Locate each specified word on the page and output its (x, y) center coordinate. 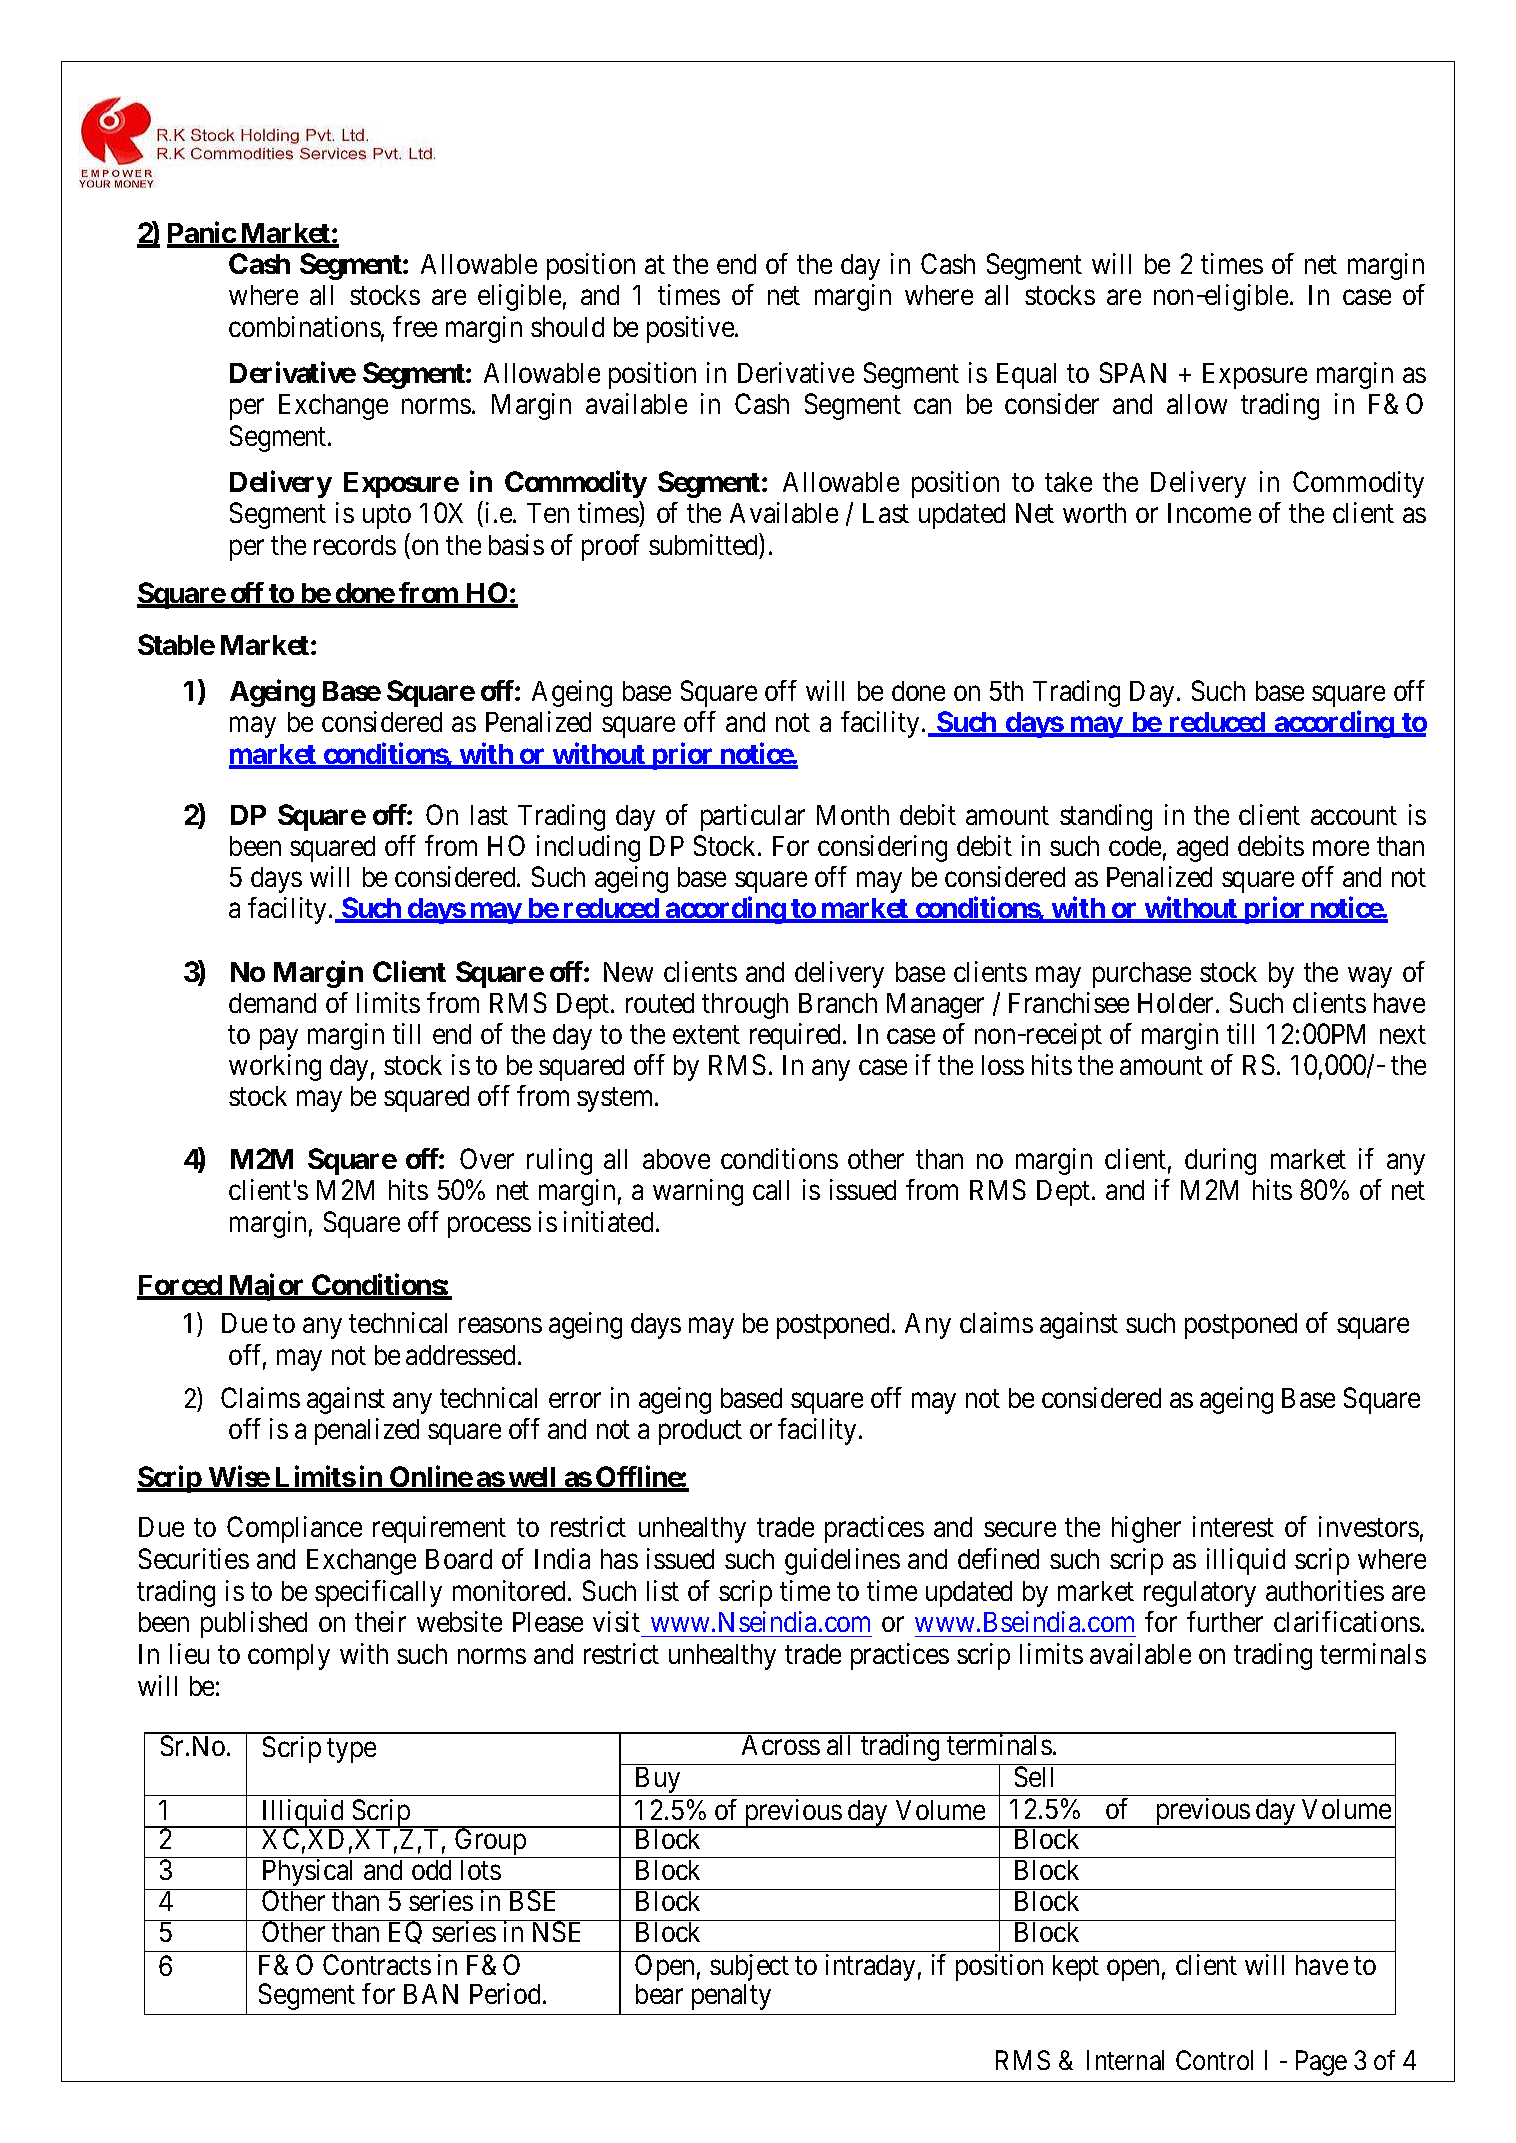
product (700, 1432)
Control (1214, 2060)
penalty (731, 1997)
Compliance (294, 1529)
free (415, 326)
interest (1233, 1526)
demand (272, 1003)
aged (1202, 849)
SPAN (1133, 372)
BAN (431, 1994)
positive (691, 329)
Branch (838, 1003)
